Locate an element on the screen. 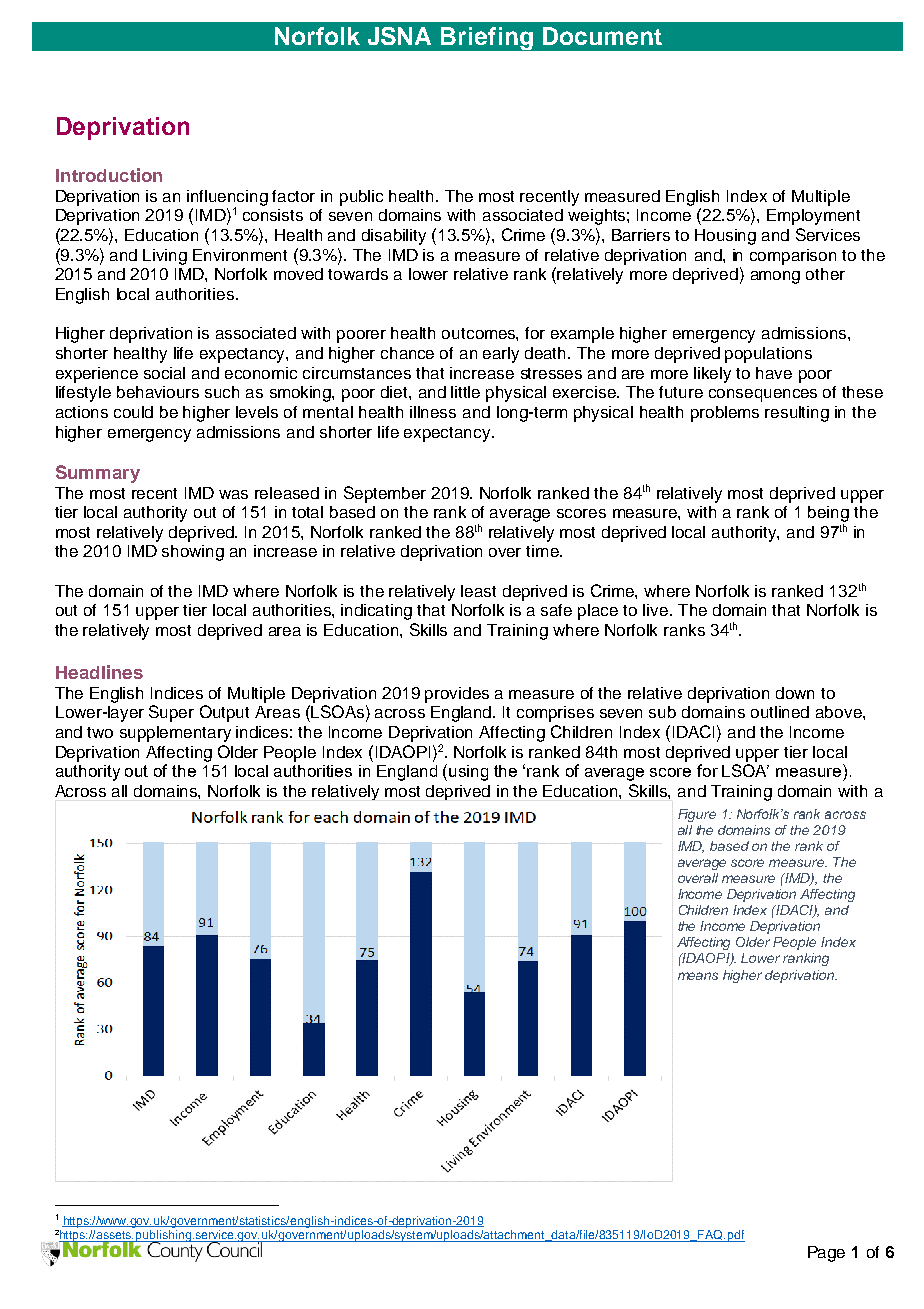  early is located at coordinates (501, 355).
